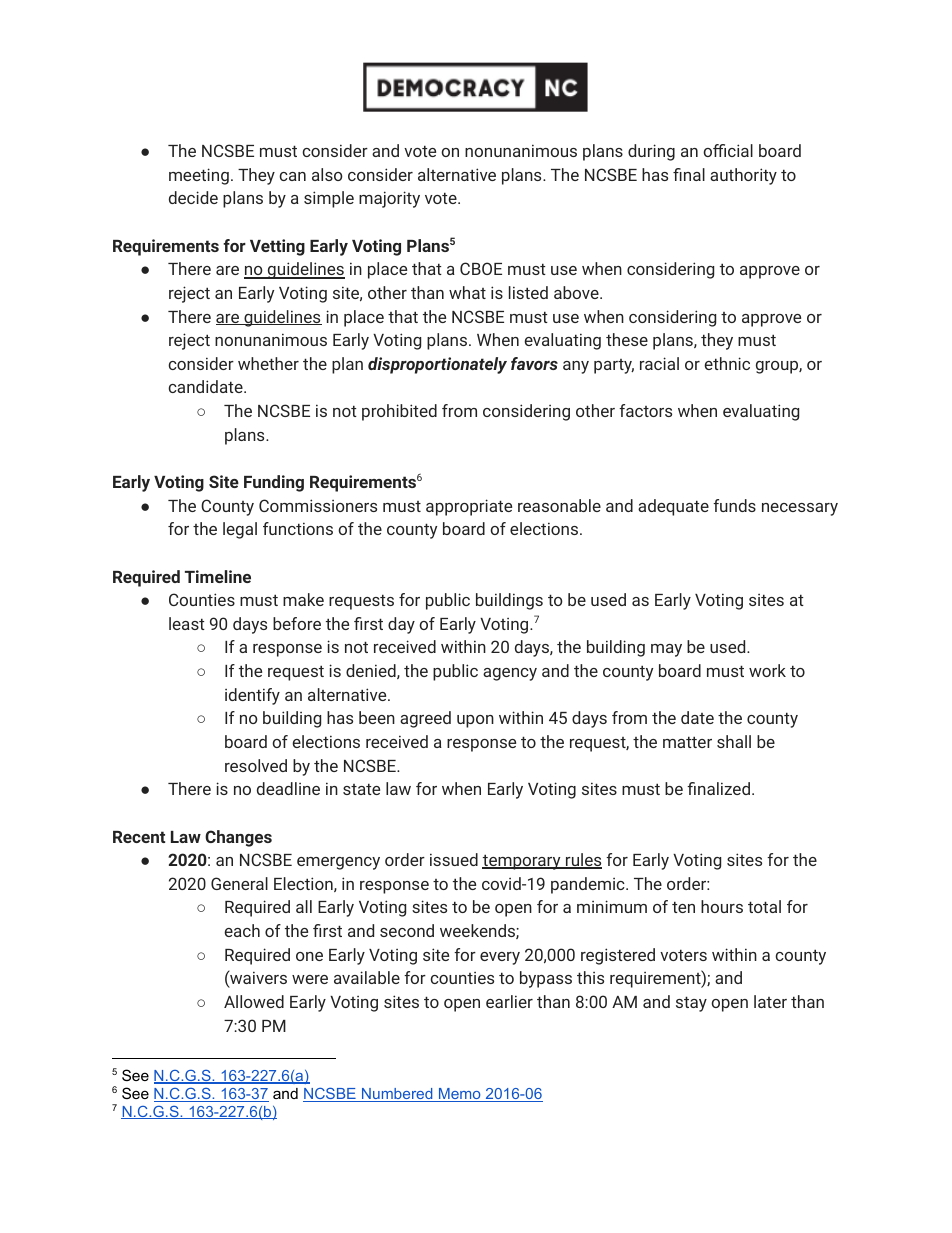  Describe the element at coordinates (389, 199) in the screenshot. I see `majority` at that location.
